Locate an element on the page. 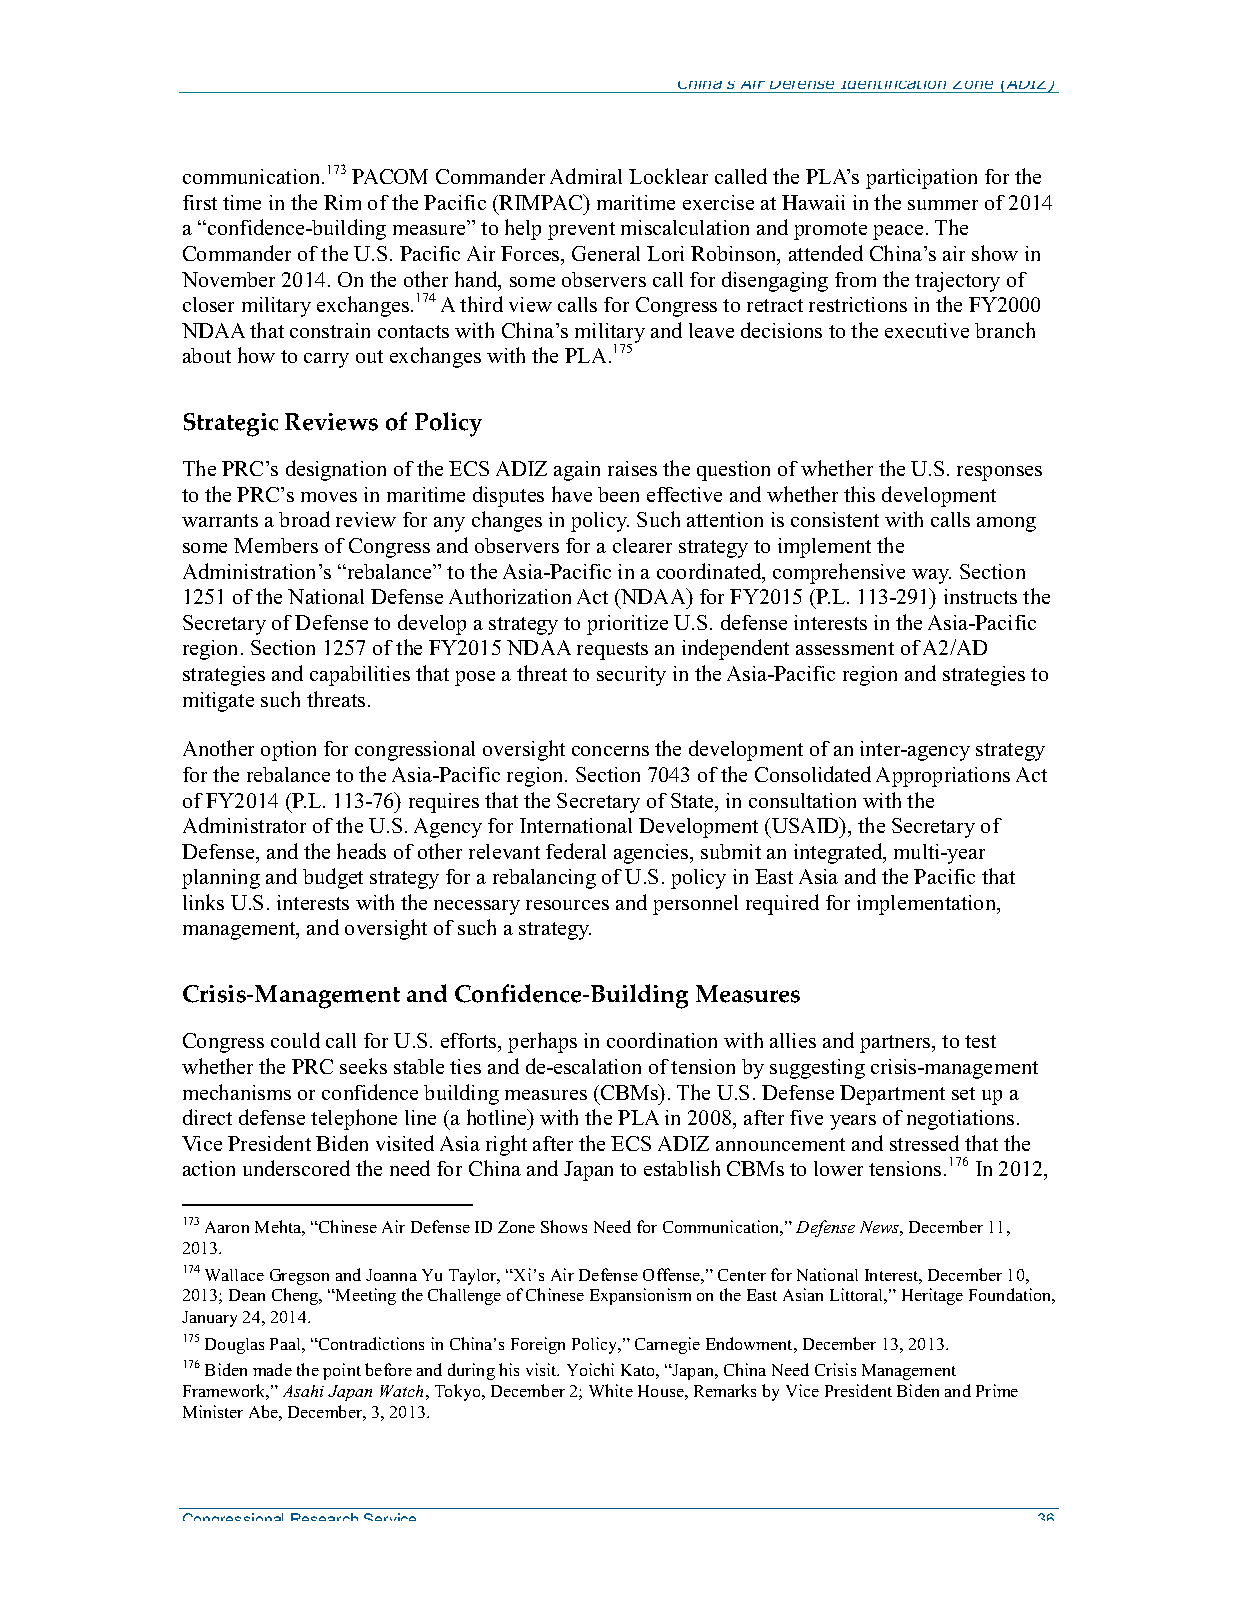 The image size is (1238, 1602). Identification is located at coordinates (893, 85).
